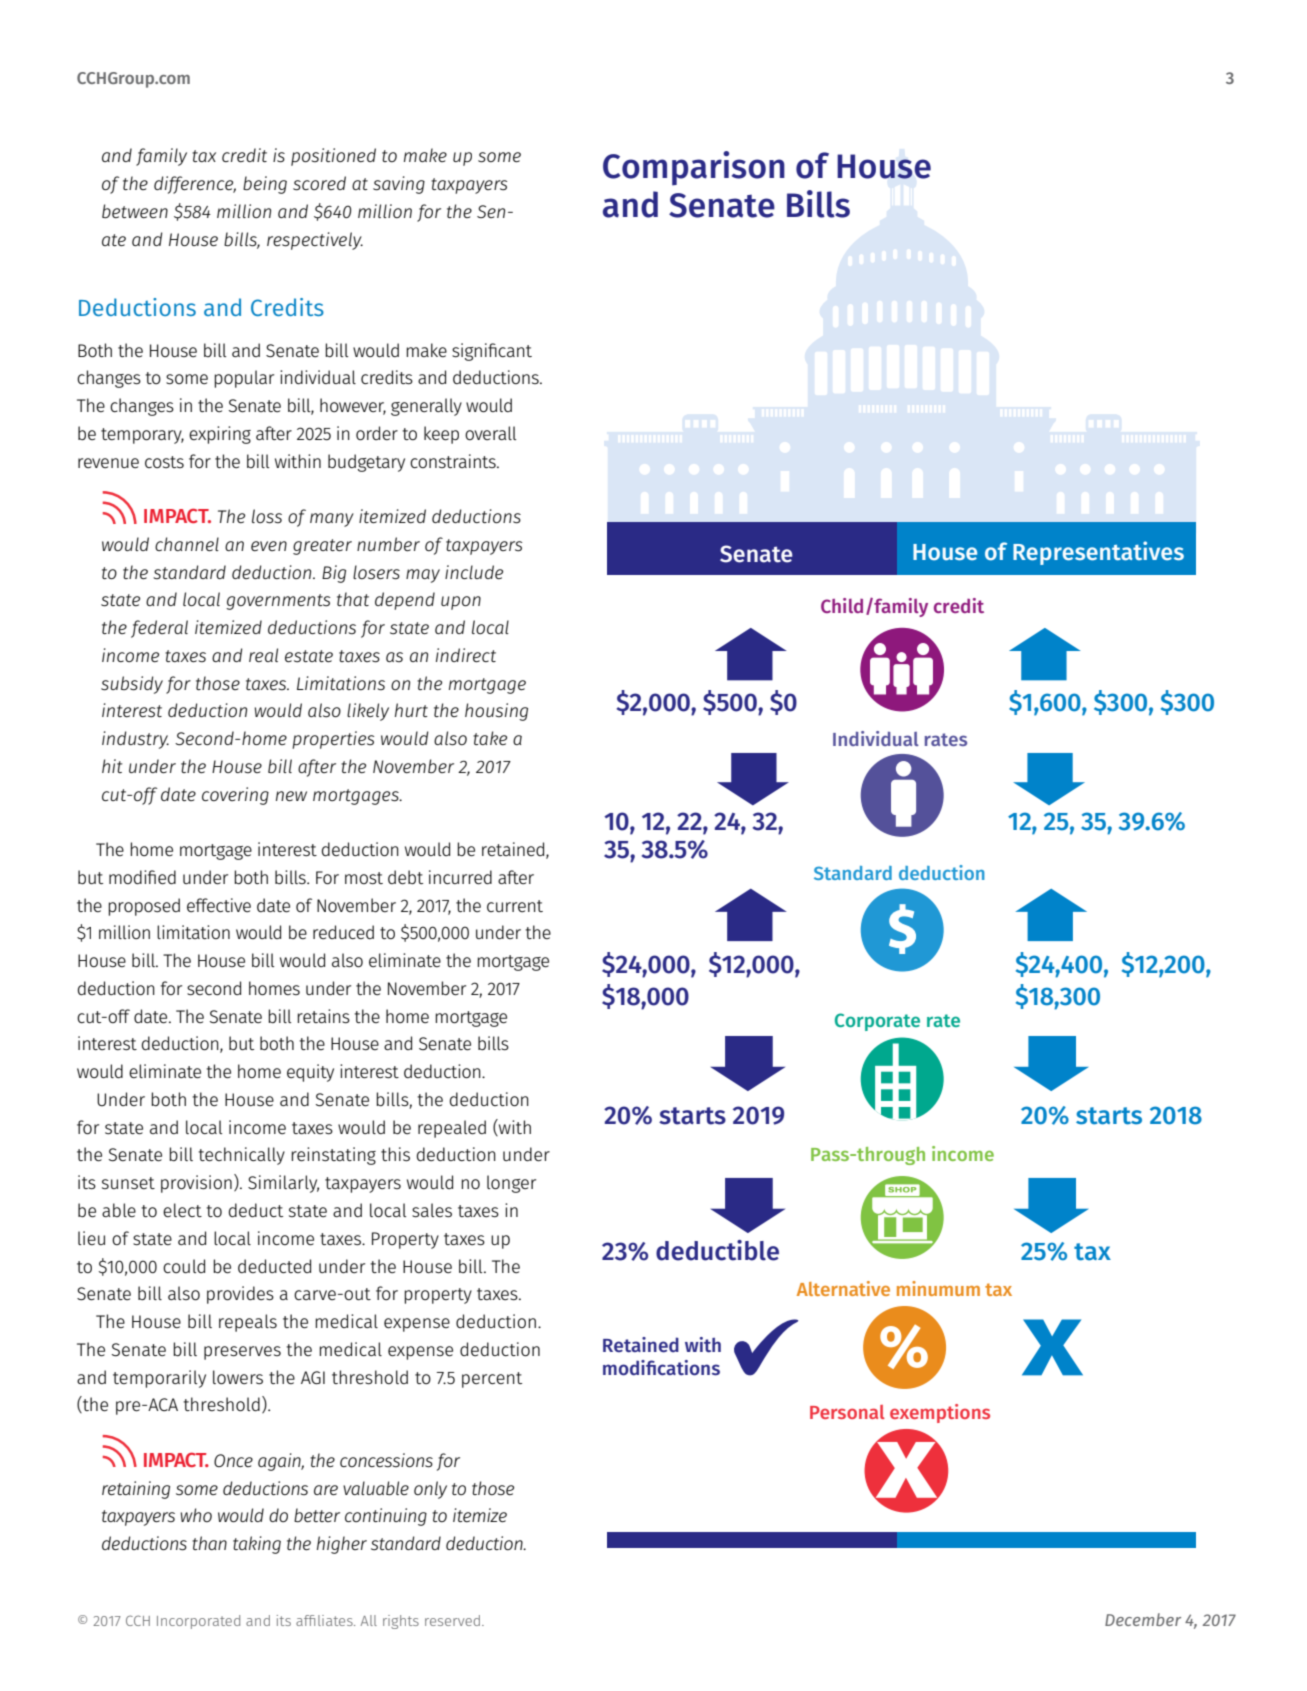 This document has width=1307, height=1691. What do you see at coordinates (209, 1543) in the document?
I see `than` at bounding box center [209, 1543].
